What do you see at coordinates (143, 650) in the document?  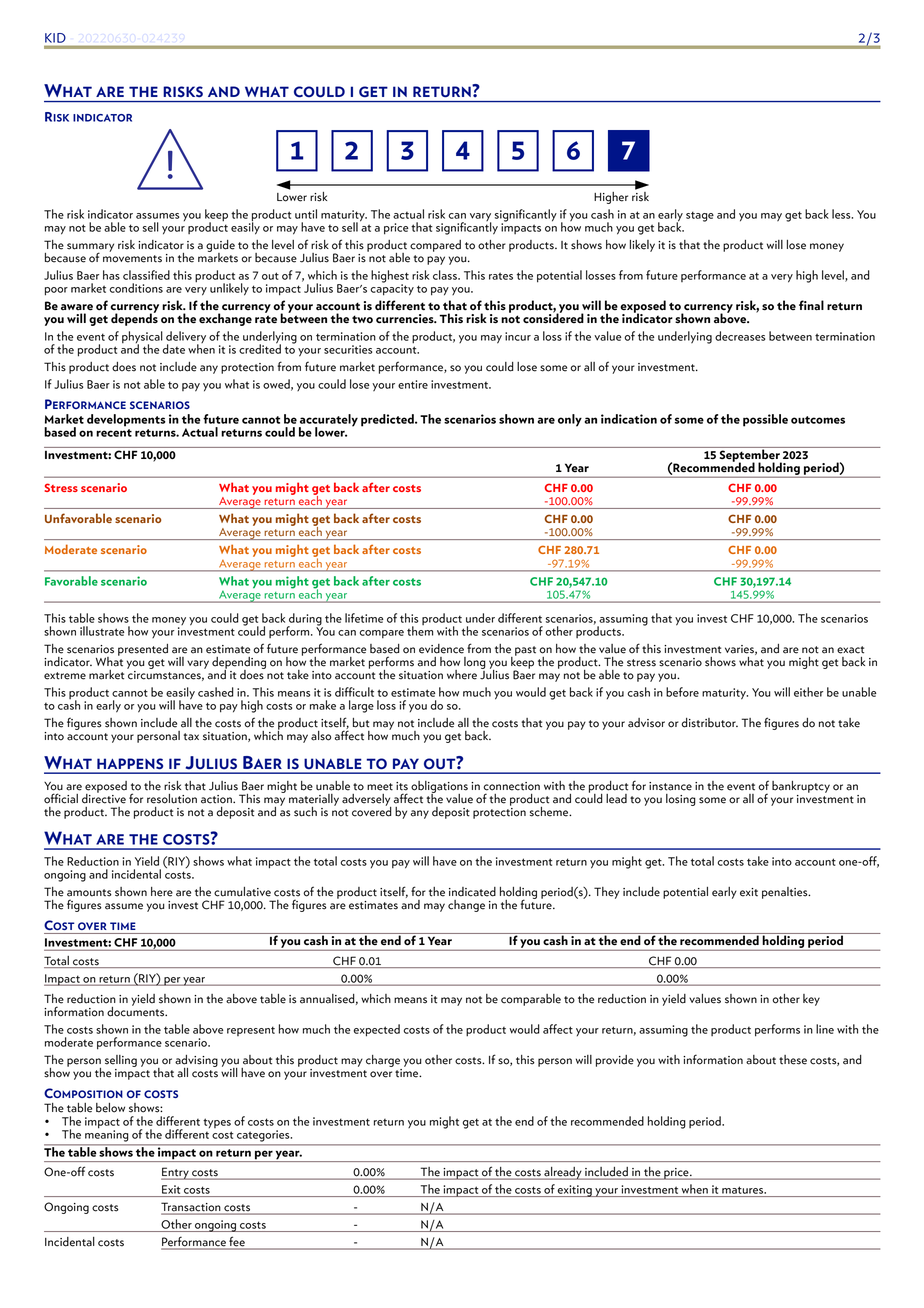 I see `presented` at bounding box center [143, 650].
